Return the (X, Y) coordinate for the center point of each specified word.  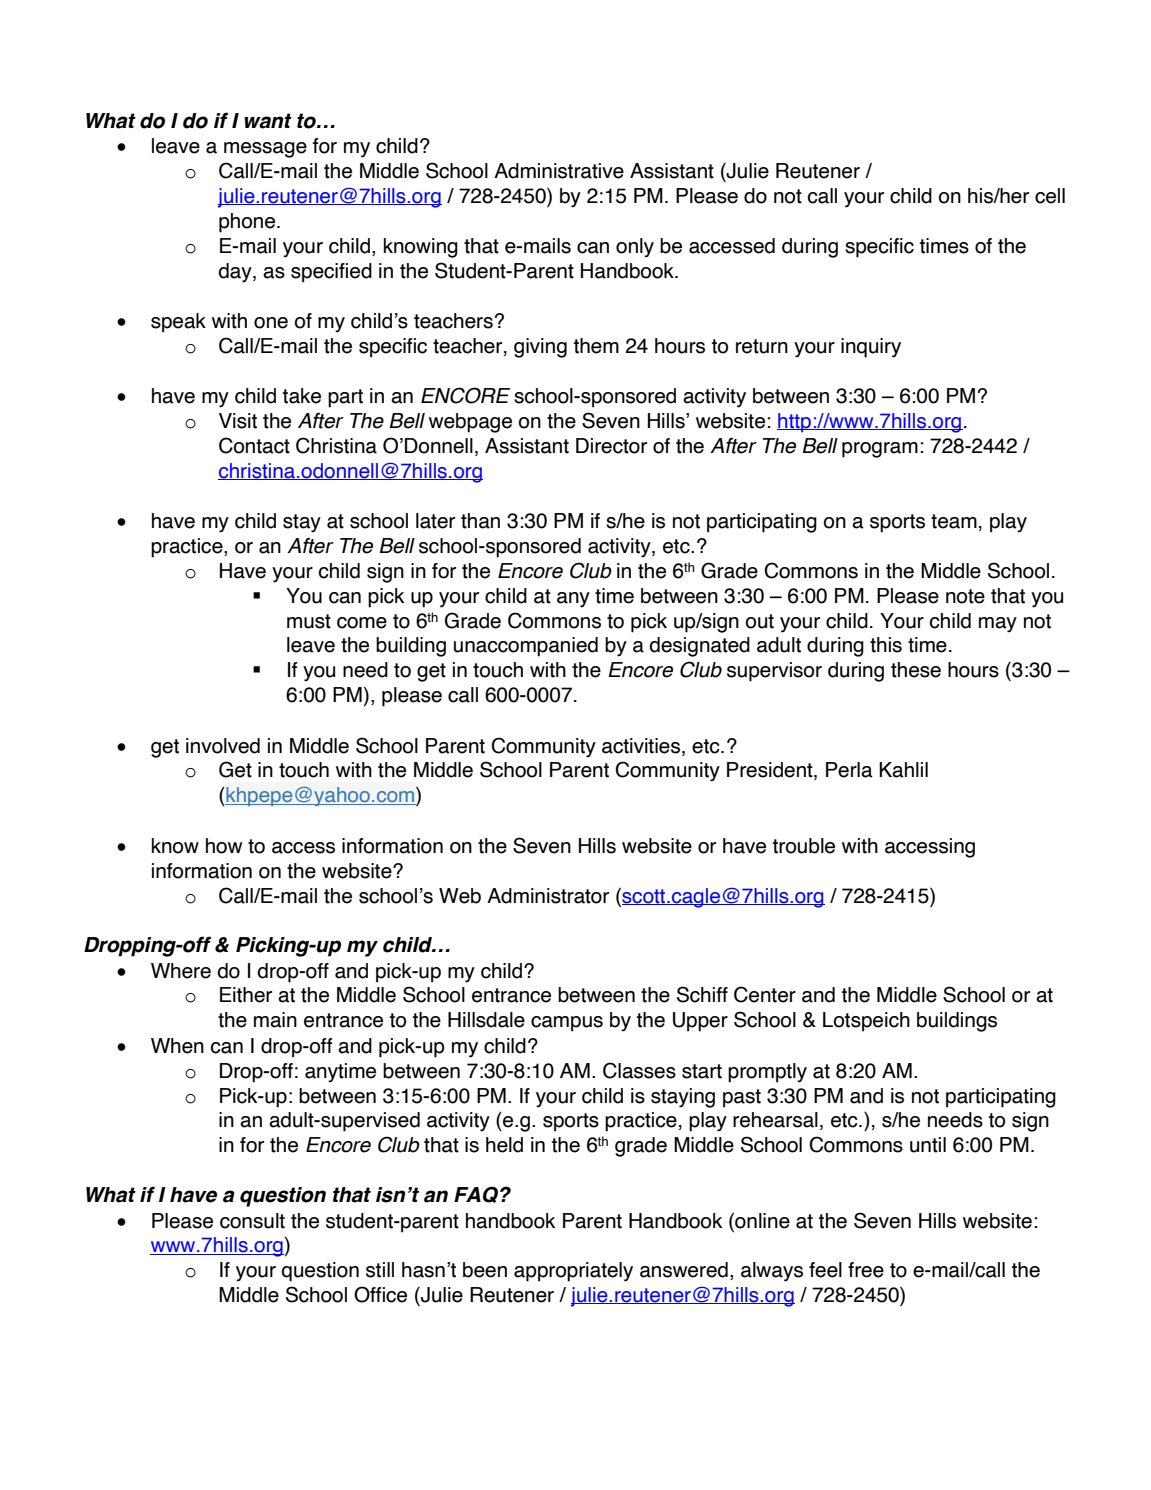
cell (1050, 196)
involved (223, 746)
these (916, 670)
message (265, 150)
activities (642, 747)
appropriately (573, 1272)
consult (252, 1221)
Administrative (559, 171)
